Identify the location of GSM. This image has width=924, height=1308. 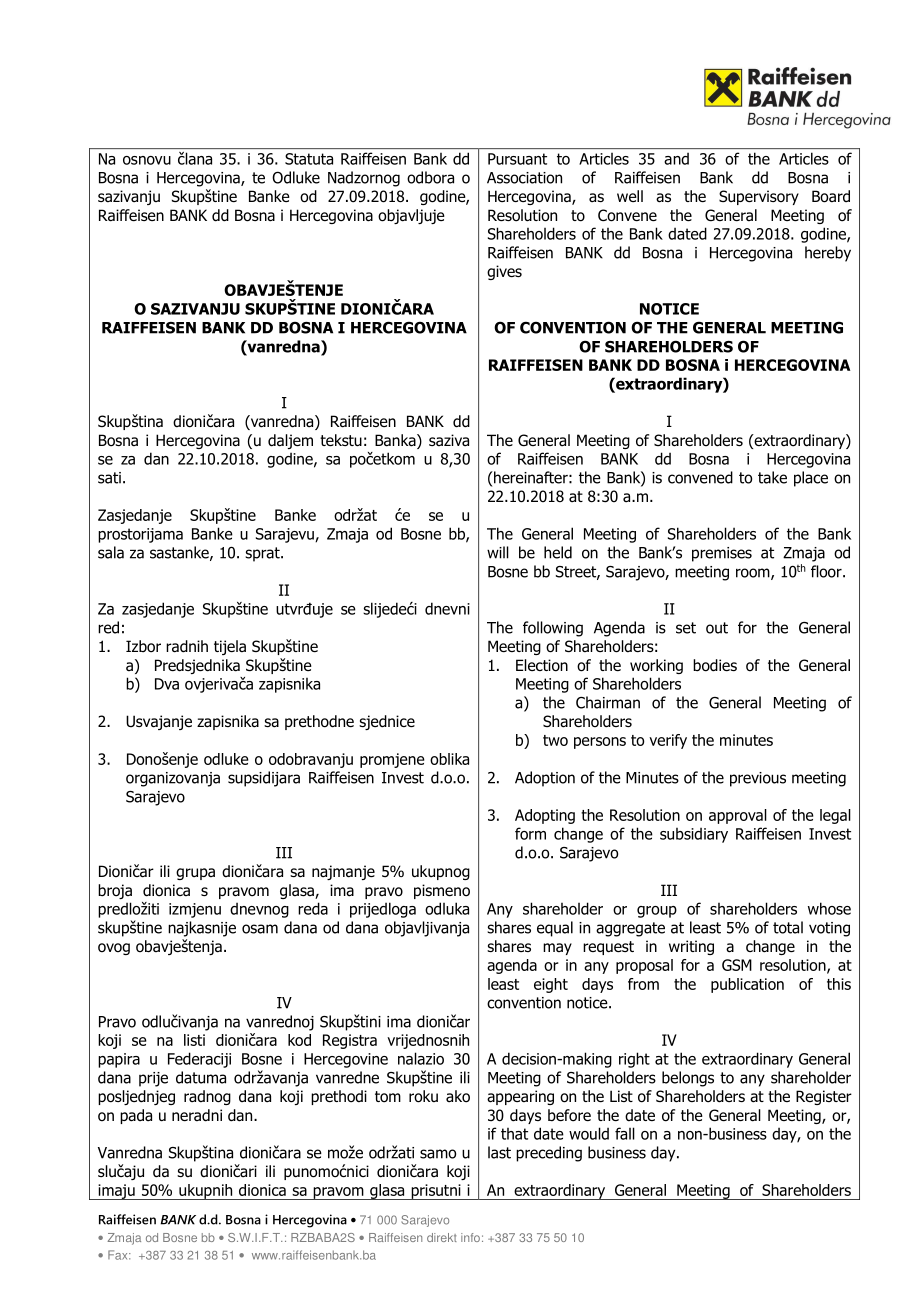
(737, 965).
